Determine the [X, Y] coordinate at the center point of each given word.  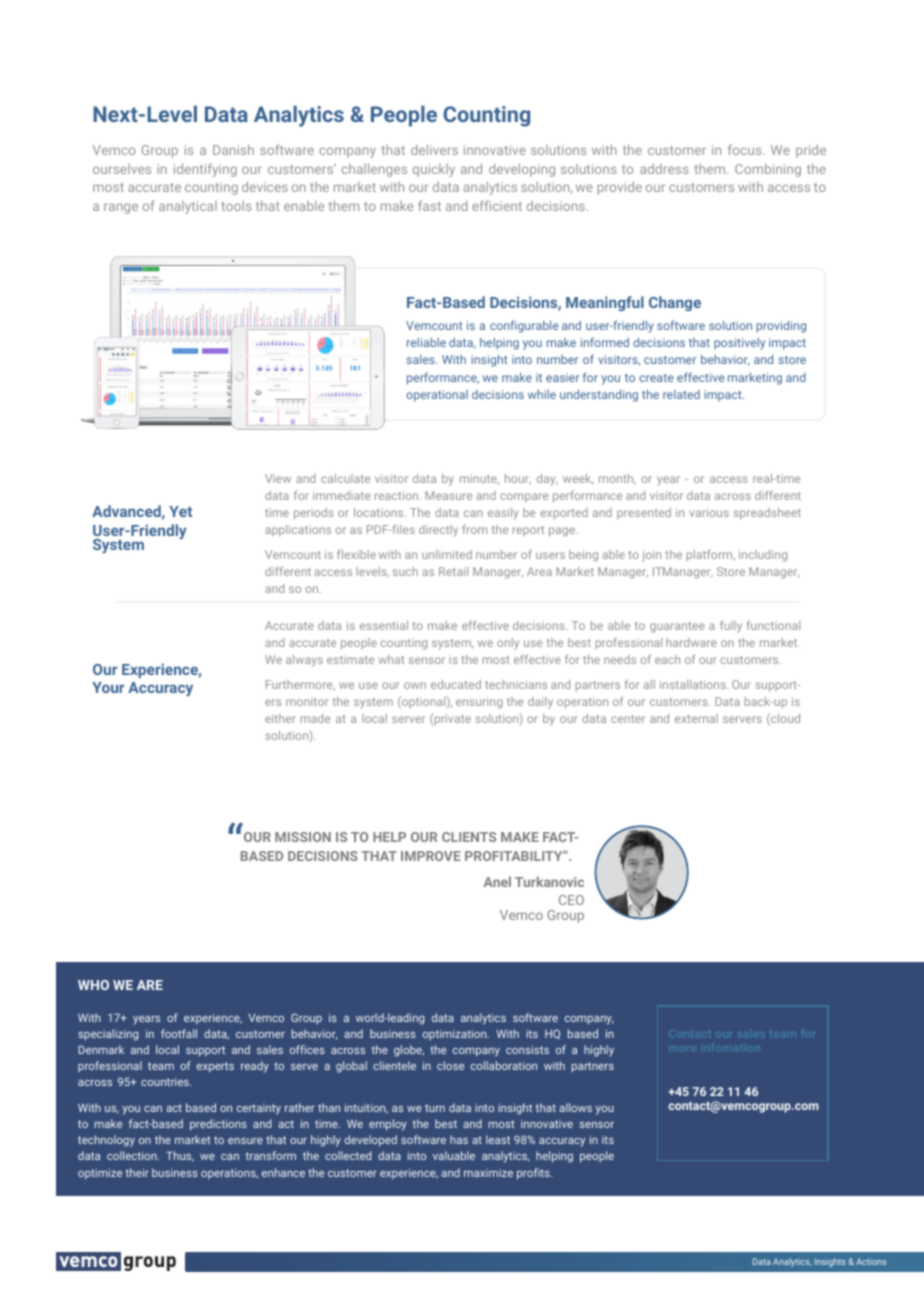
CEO [571, 900]
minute [479, 479]
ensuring [479, 703]
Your [108, 687]
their [137, 1172]
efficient [497, 205]
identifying [205, 170]
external [696, 718]
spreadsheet [767, 514]
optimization [456, 1034]
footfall [179, 1033]
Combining [768, 170]
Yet [180, 511]
